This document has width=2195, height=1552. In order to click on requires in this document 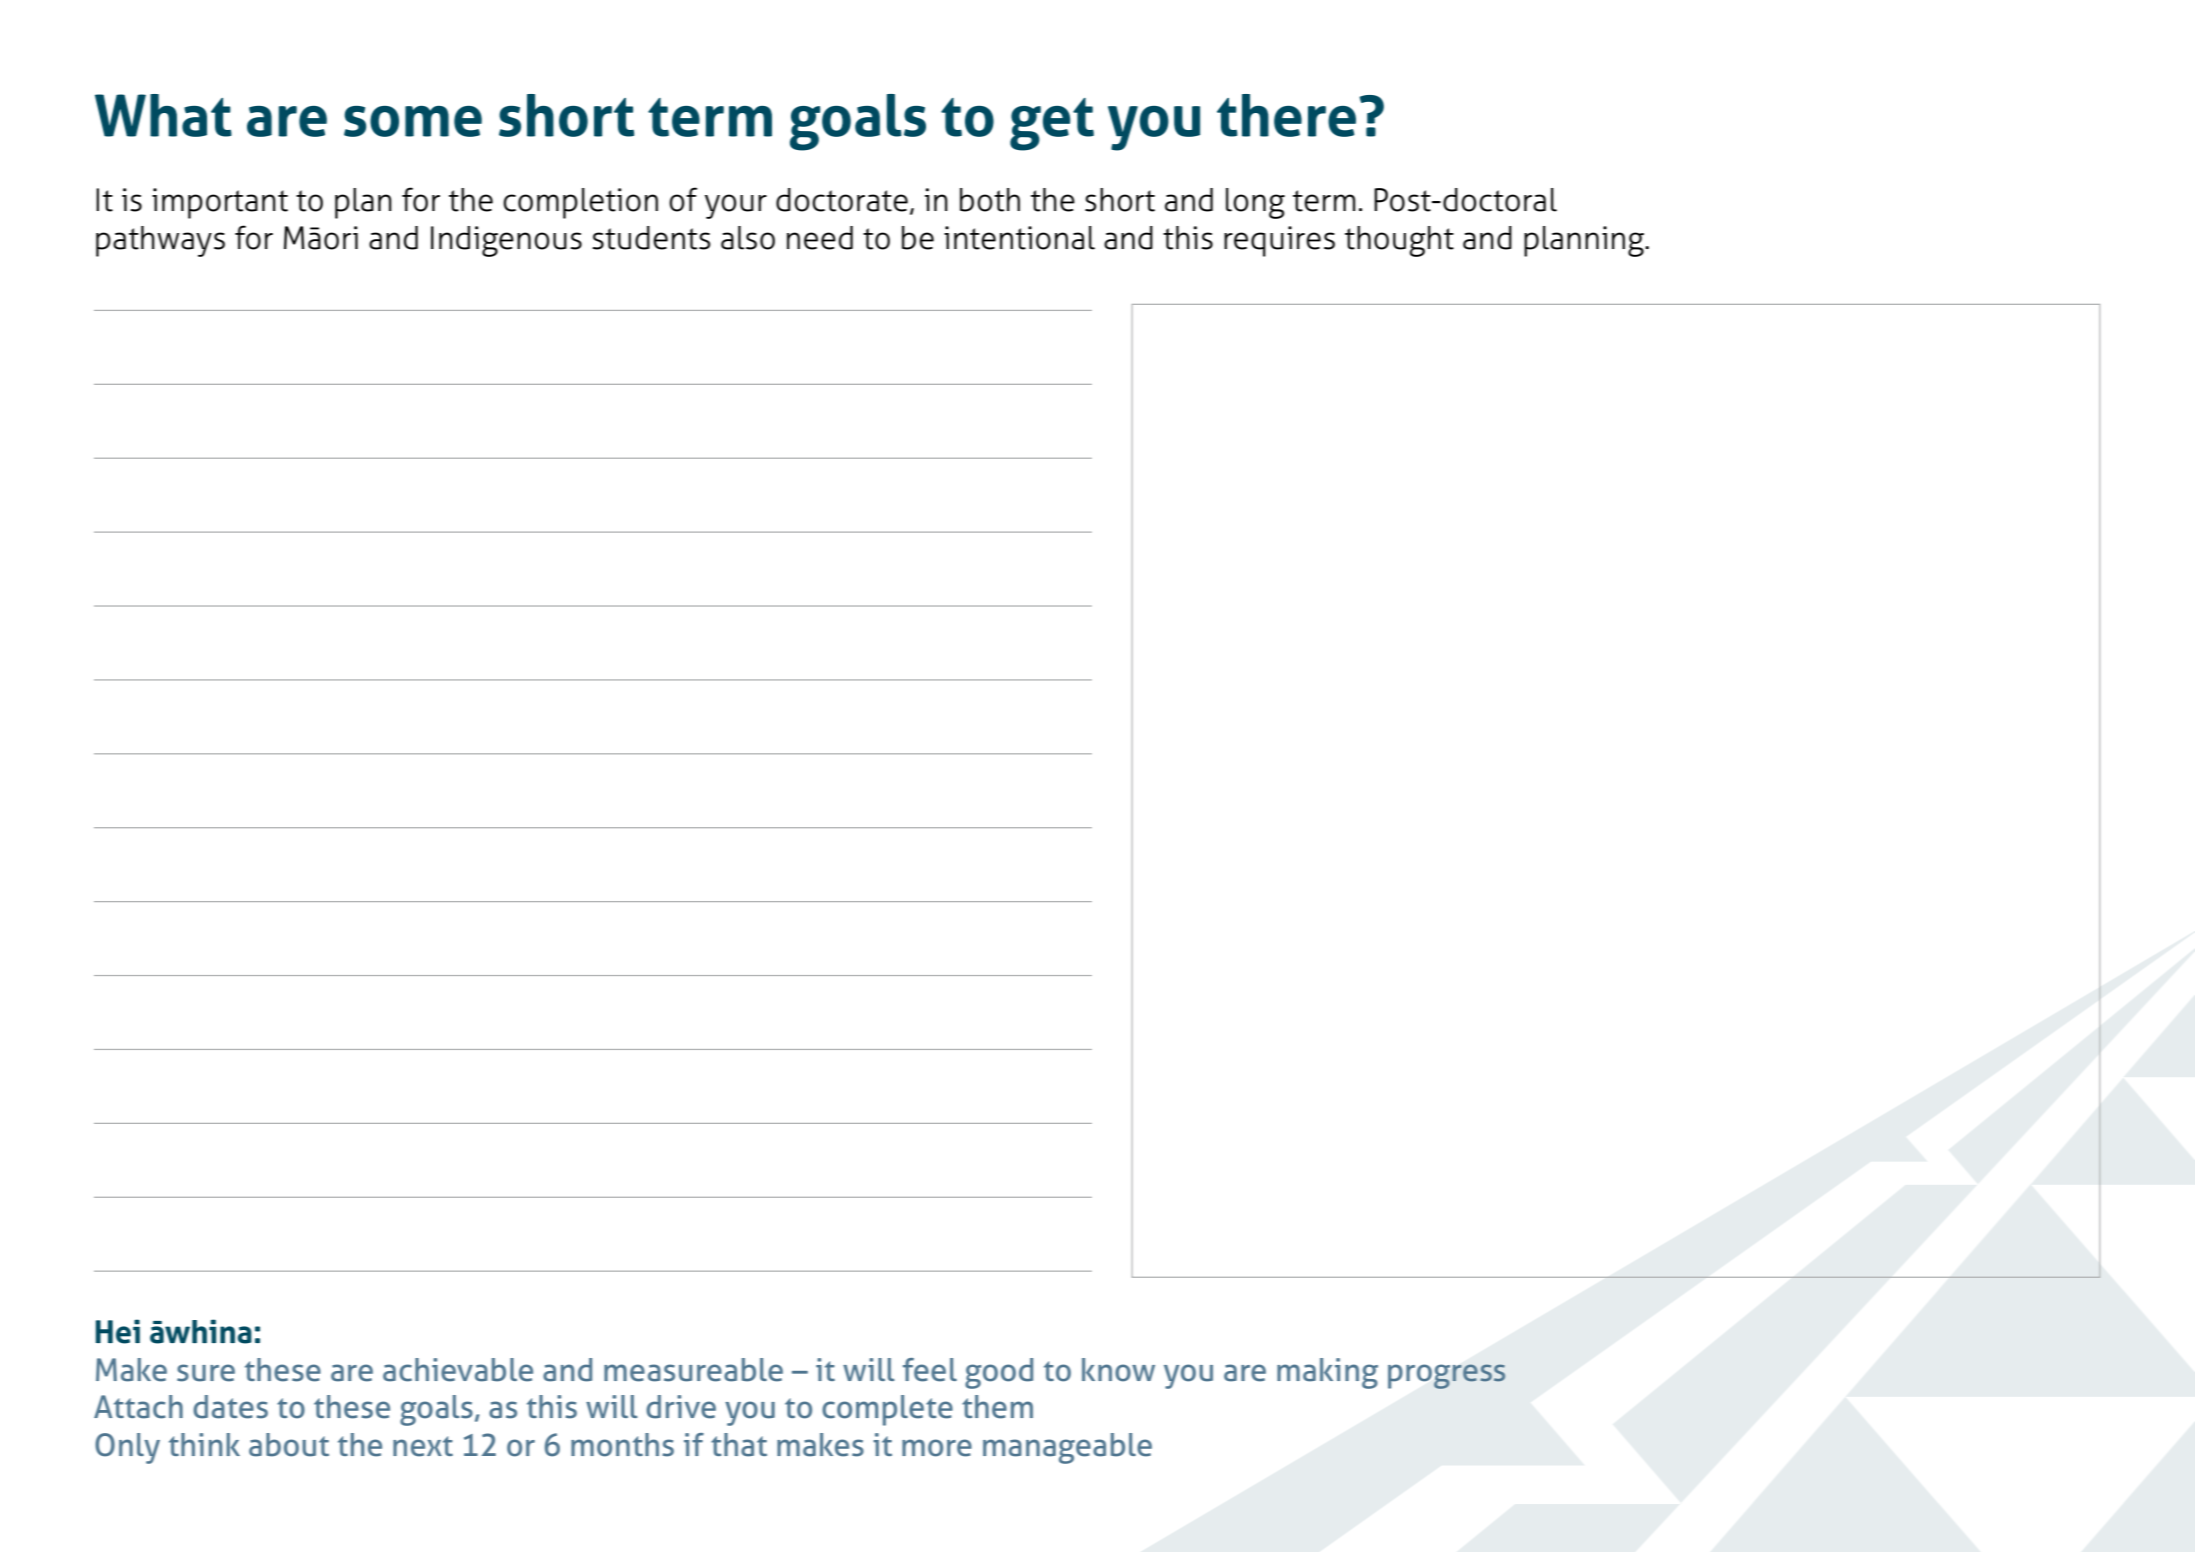, I will do `click(1279, 241)`.
